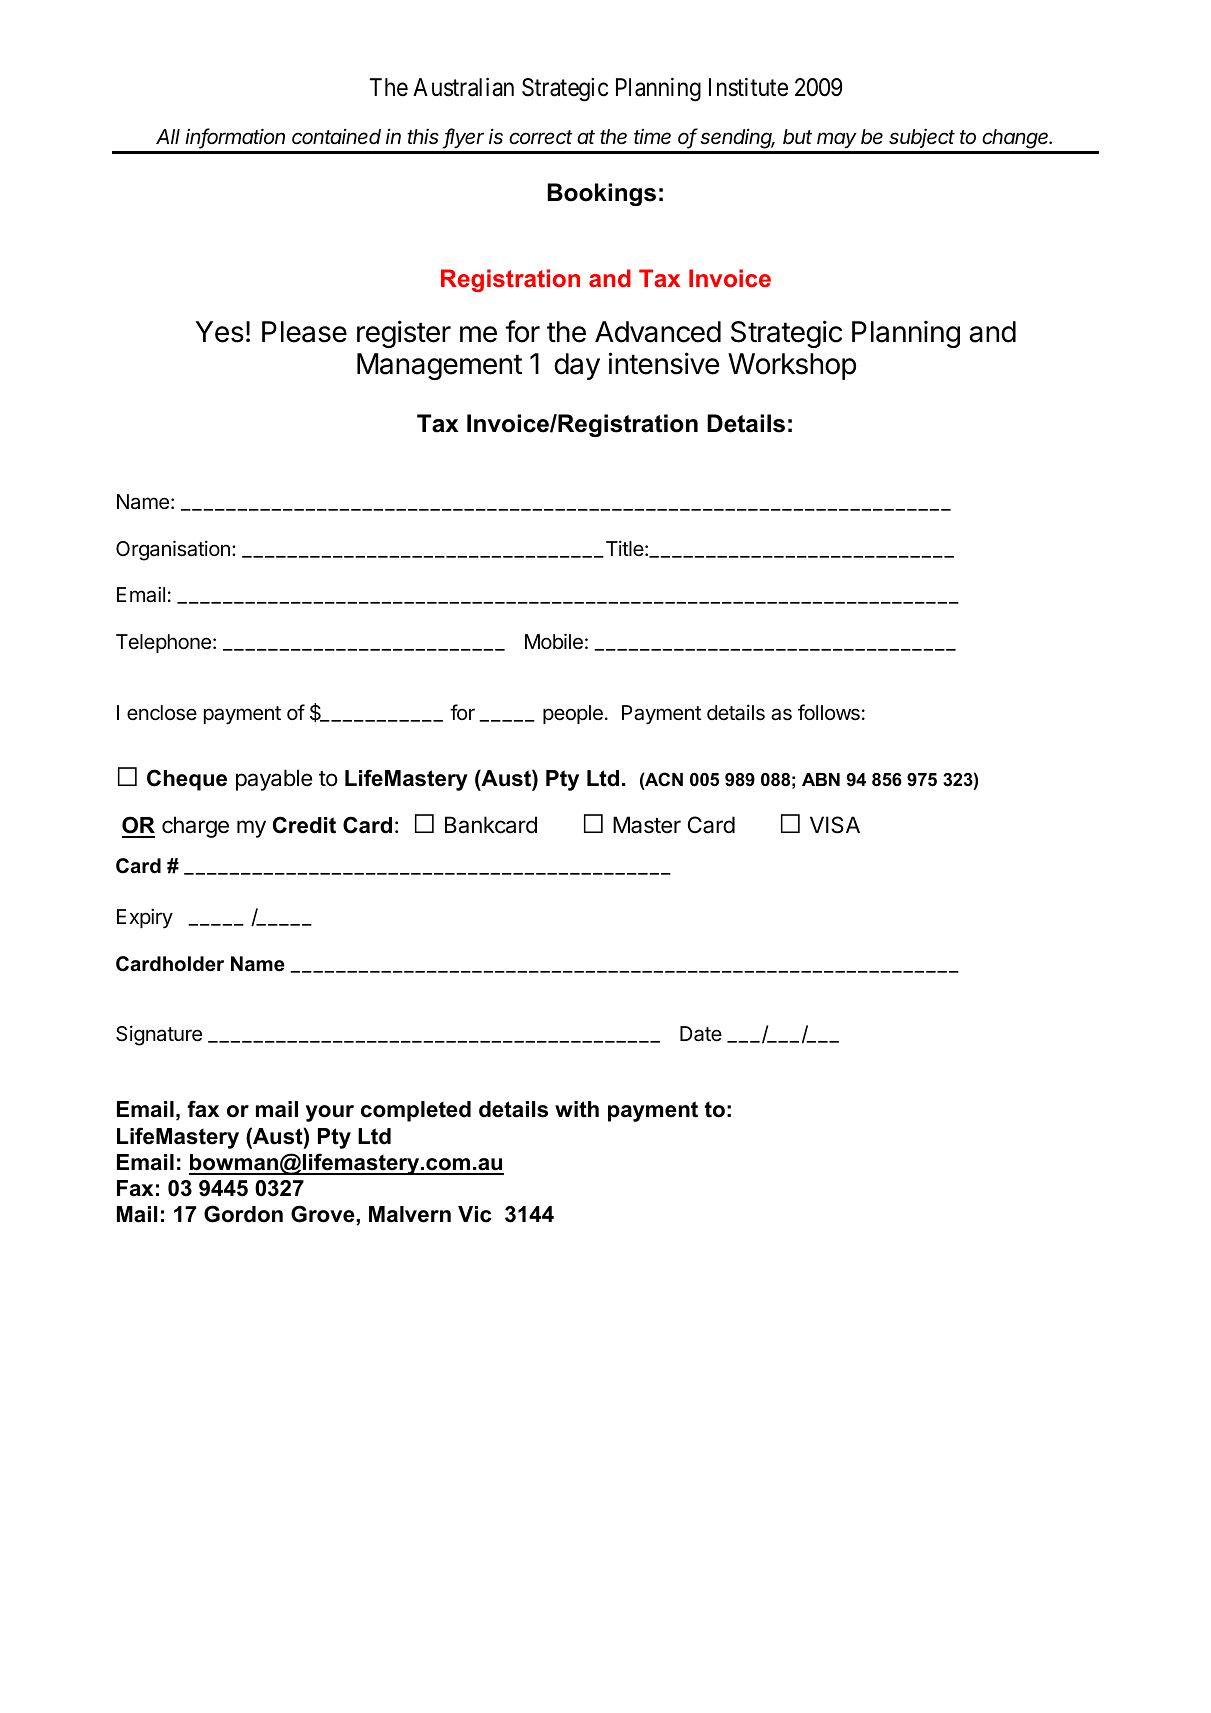 The height and width of the document is (1713, 1211). What do you see at coordinates (748, 87) in the document?
I see `Institute` at bounding box center [748, 87].
